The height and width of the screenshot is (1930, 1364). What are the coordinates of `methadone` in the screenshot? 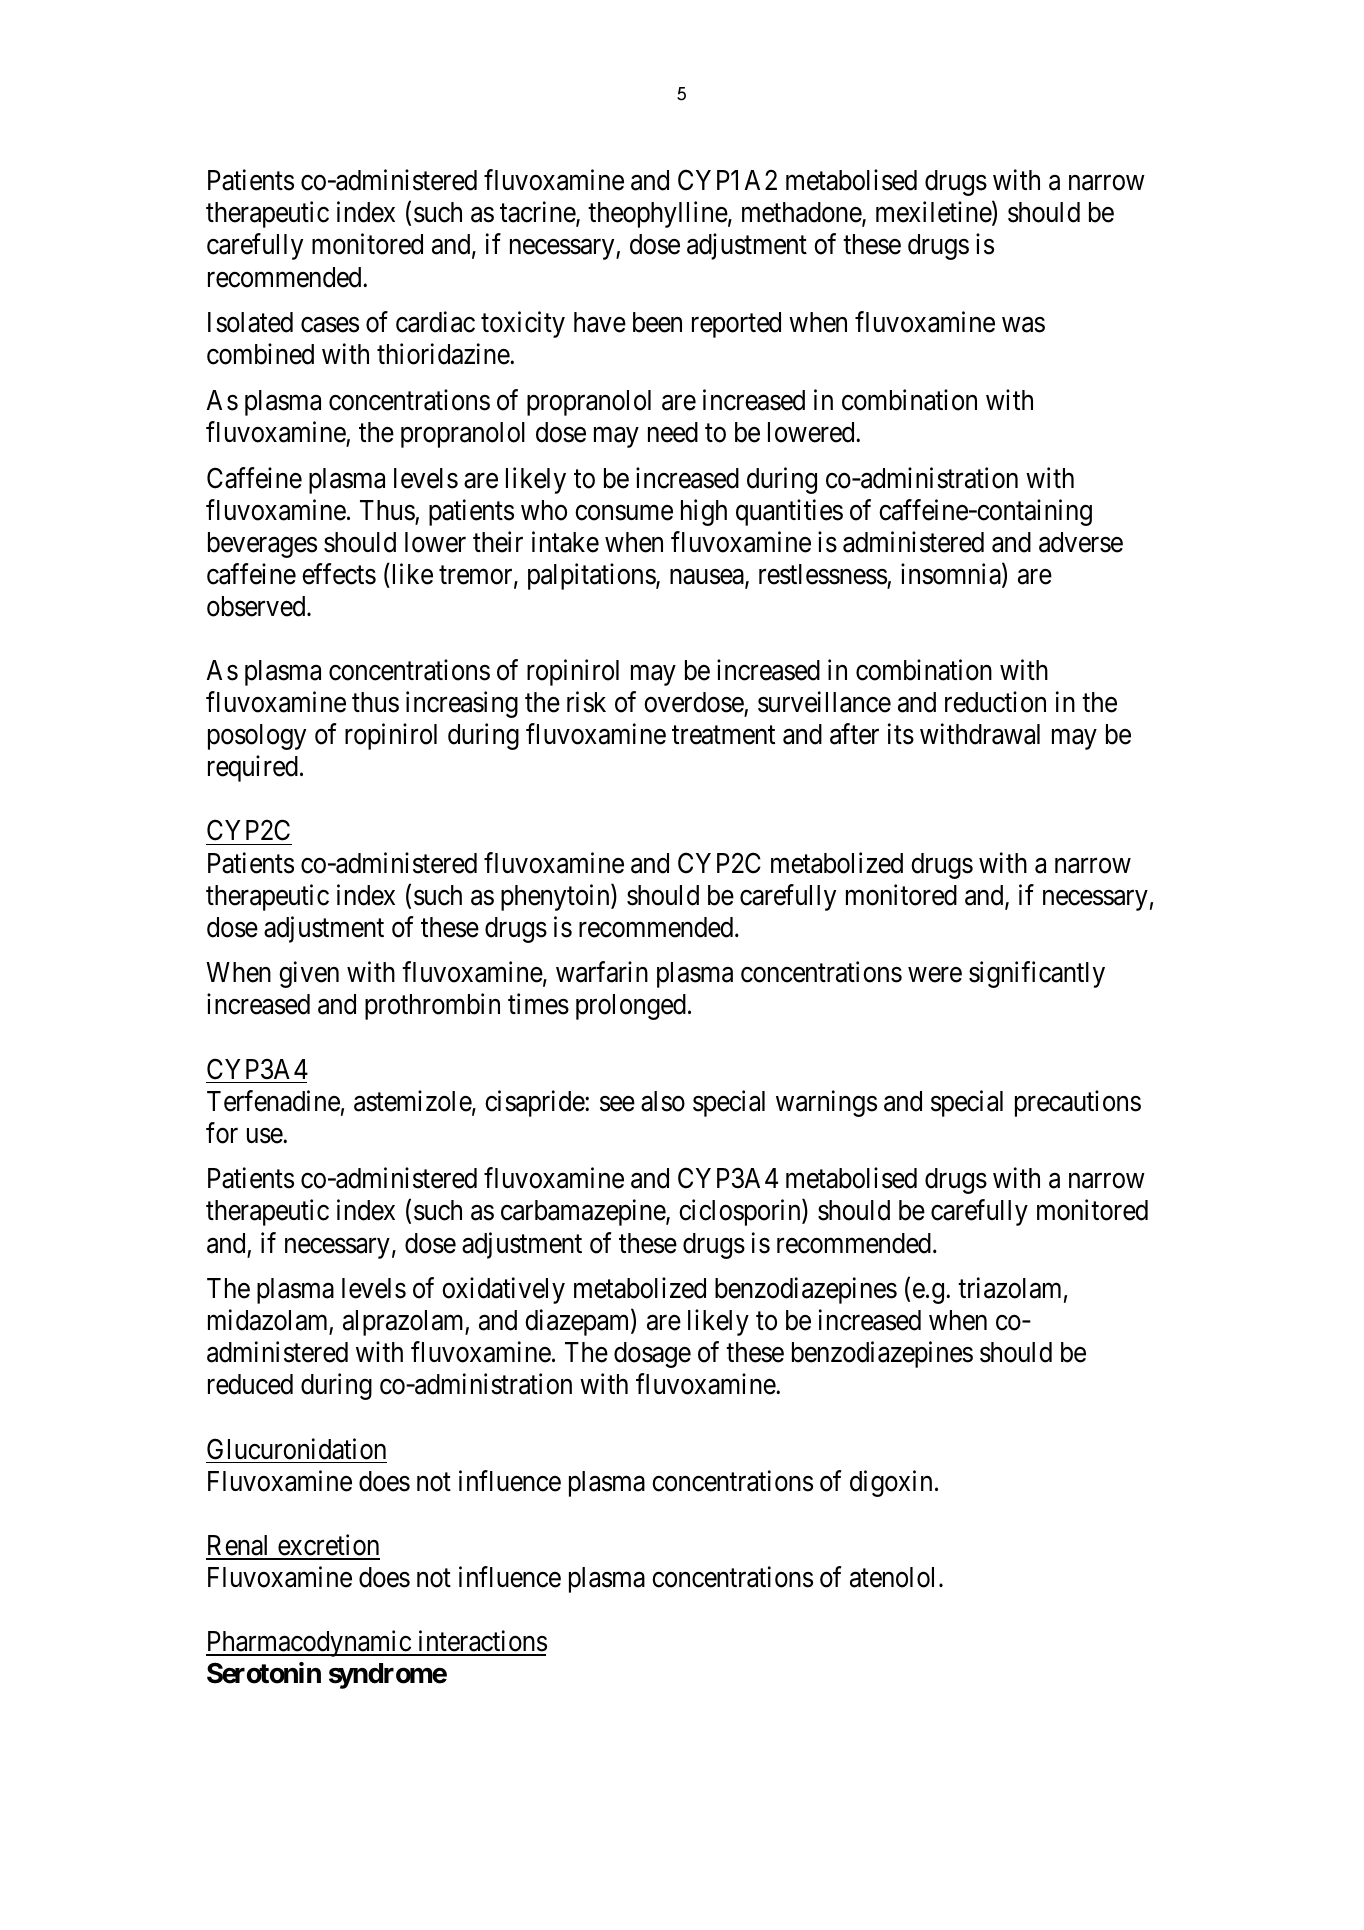 It's located at (802, 214).
